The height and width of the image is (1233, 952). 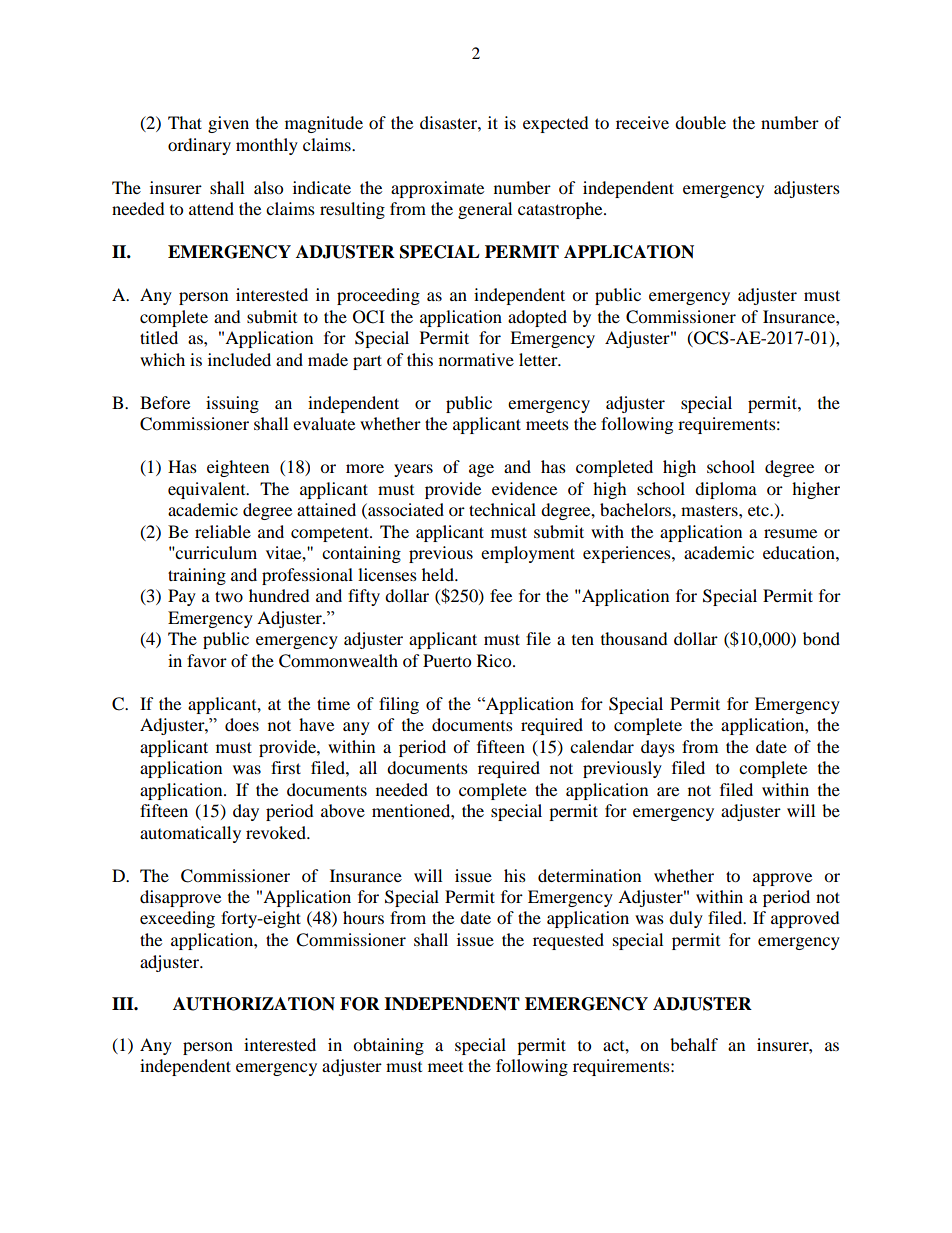 I want to click on resume, so click(x=790, y=533).
